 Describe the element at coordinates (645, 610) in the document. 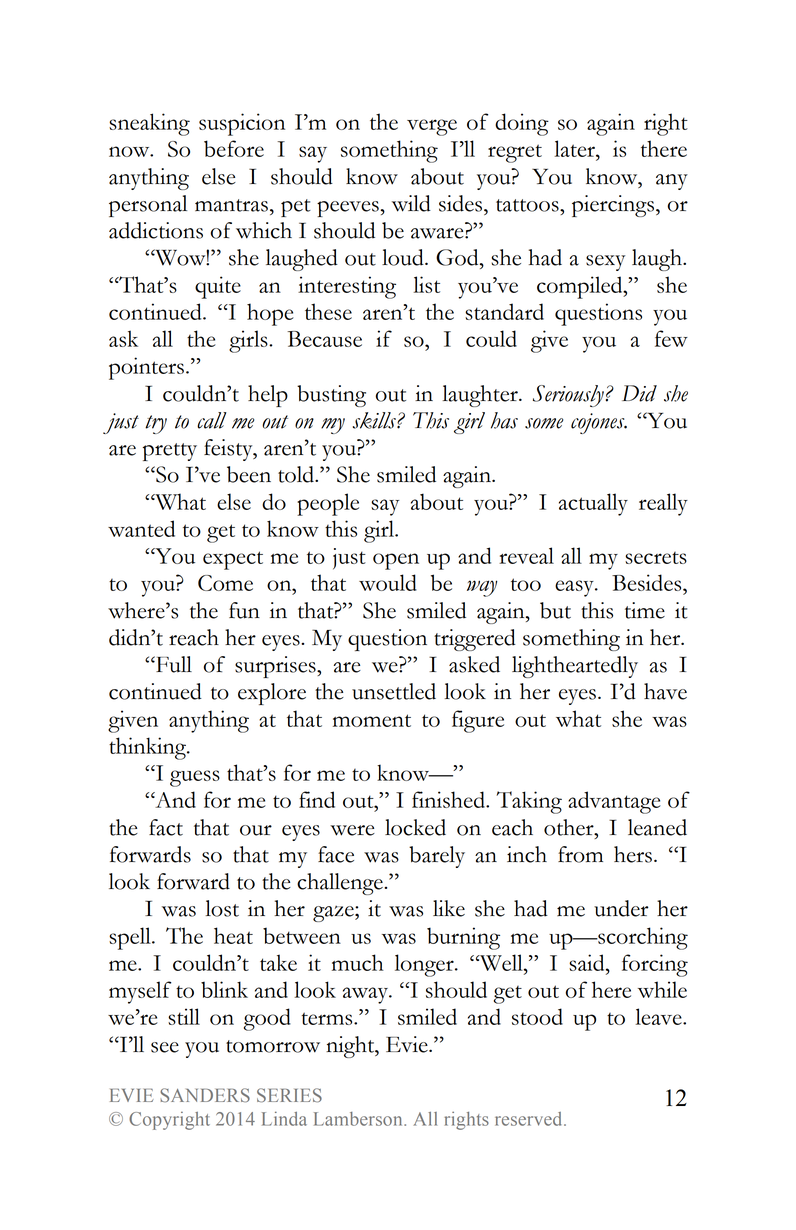

I see `time` at that location.
